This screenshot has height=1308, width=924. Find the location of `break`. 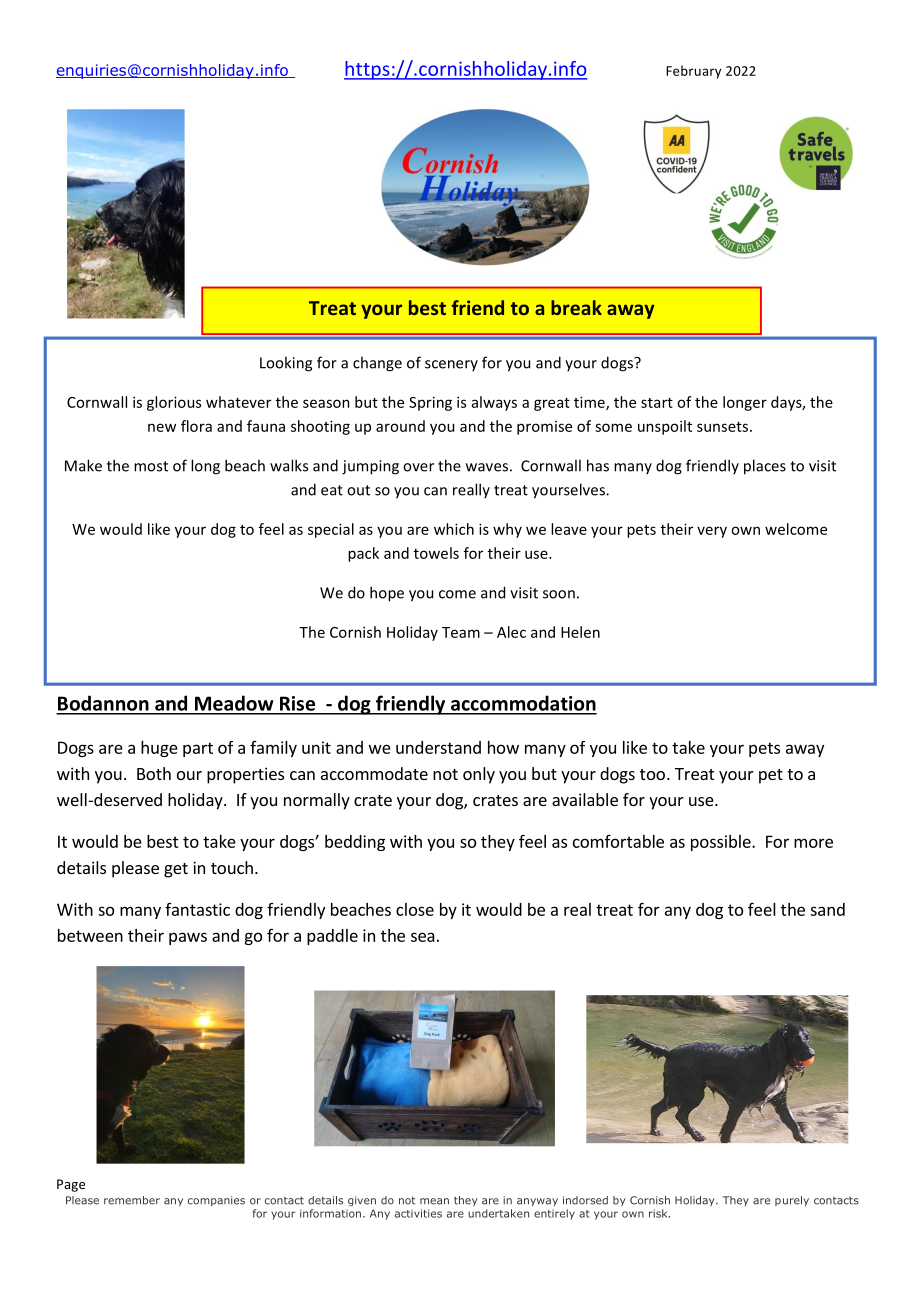

break is located at coordinates (576, 307).
